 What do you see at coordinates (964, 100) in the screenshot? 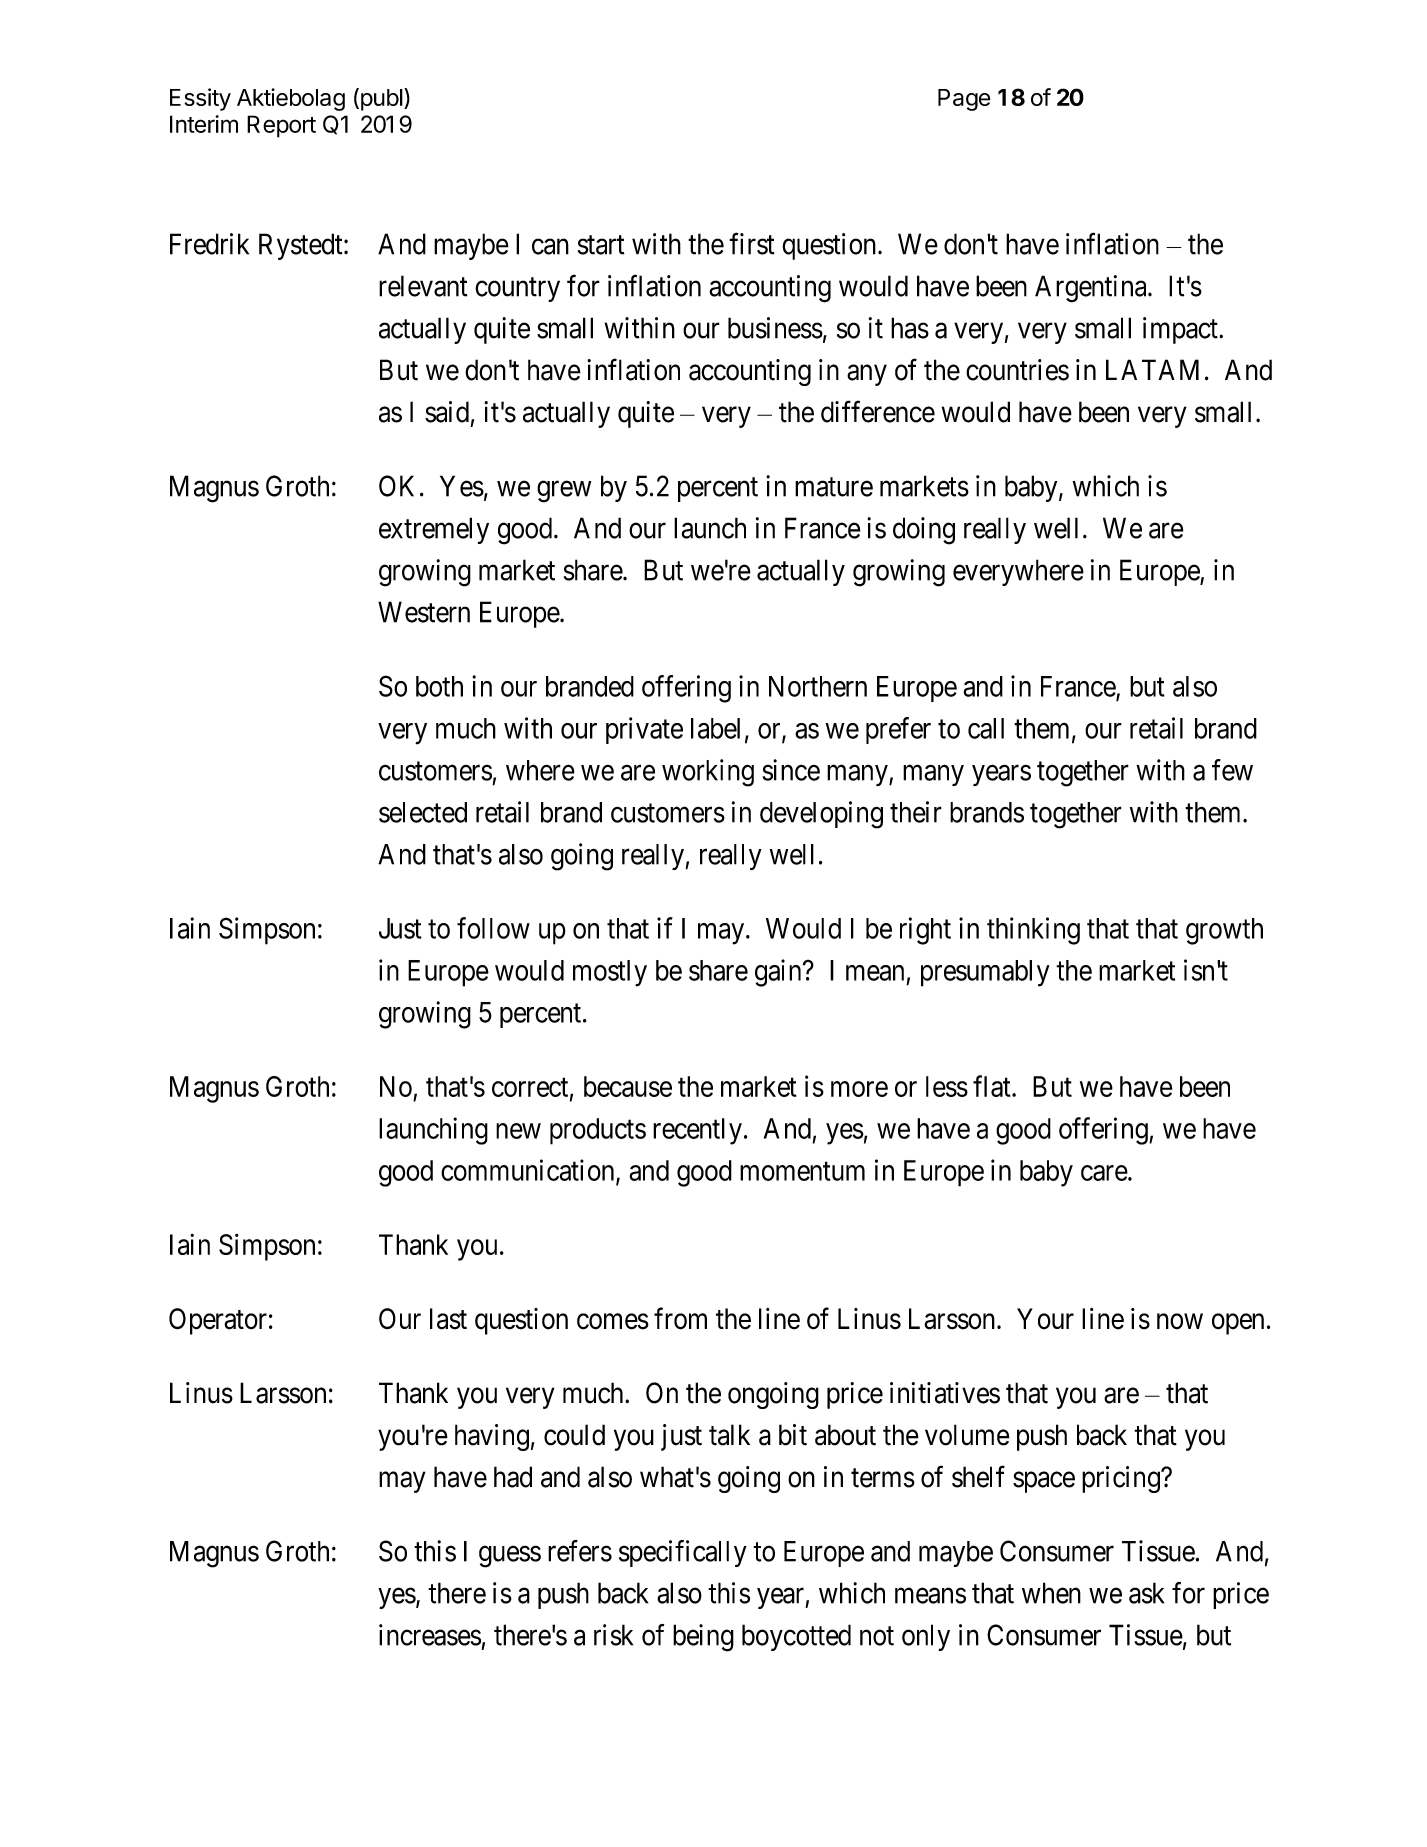
I see `Page` at bounding box center [964, 100].
